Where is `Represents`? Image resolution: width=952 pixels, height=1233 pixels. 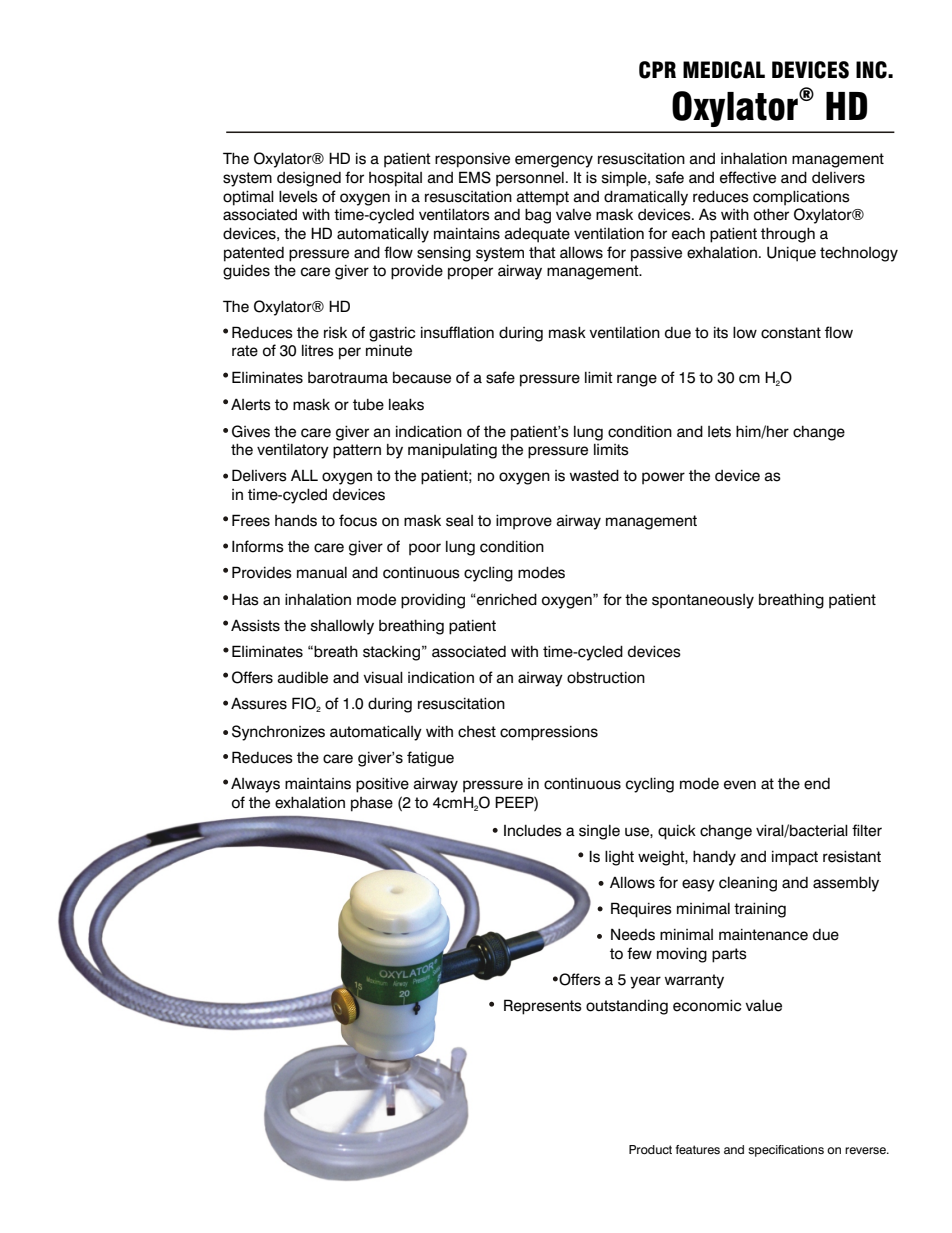 Represents is located at coordinates (543, 1007).
